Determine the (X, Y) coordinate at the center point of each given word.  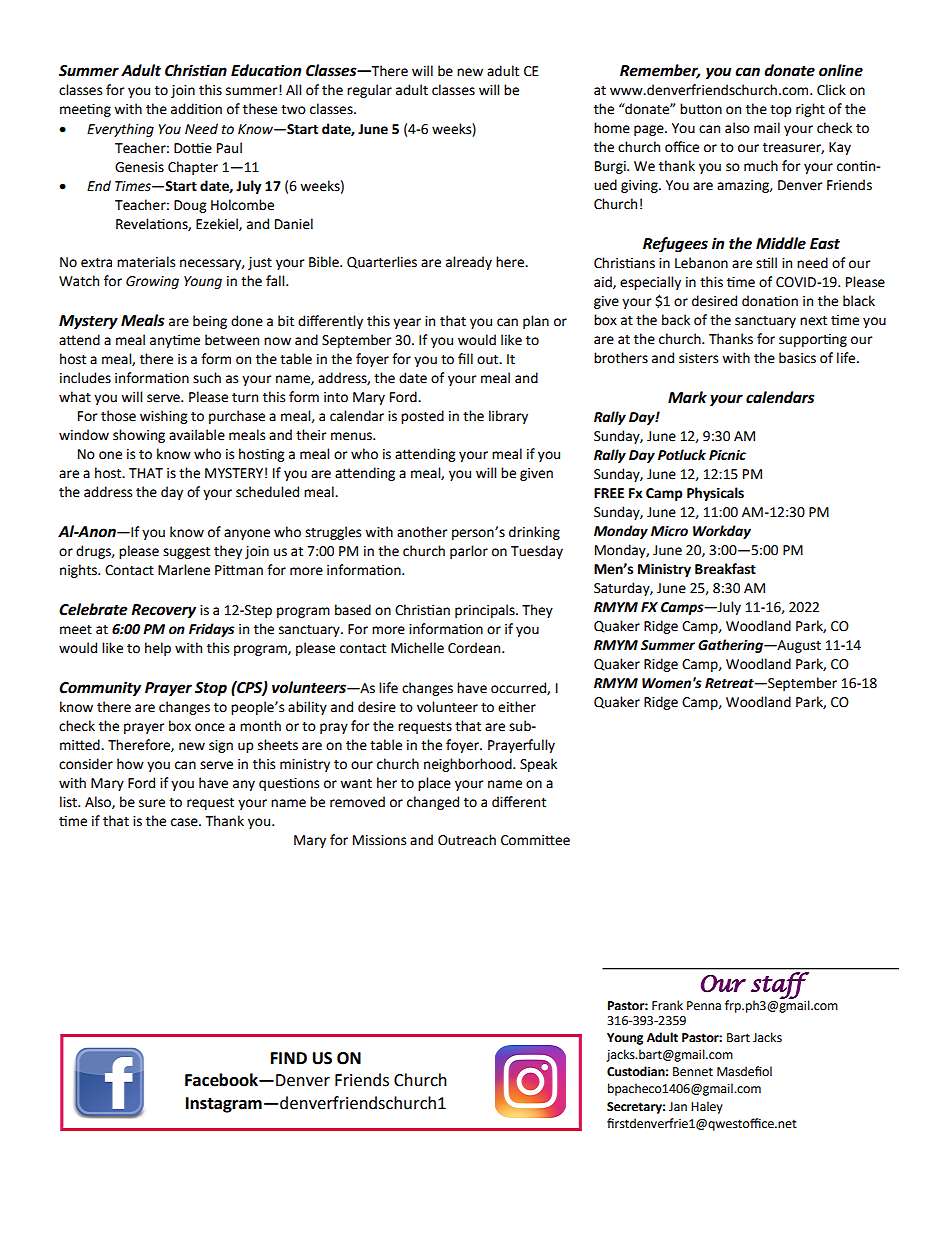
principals (486, 611)
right (810, 110)
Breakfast (725, 569)
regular (369, 91)
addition (196, 109)
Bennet (693, 1072)
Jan (678, 1107)
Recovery (163, 611)
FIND (289, 1058)
